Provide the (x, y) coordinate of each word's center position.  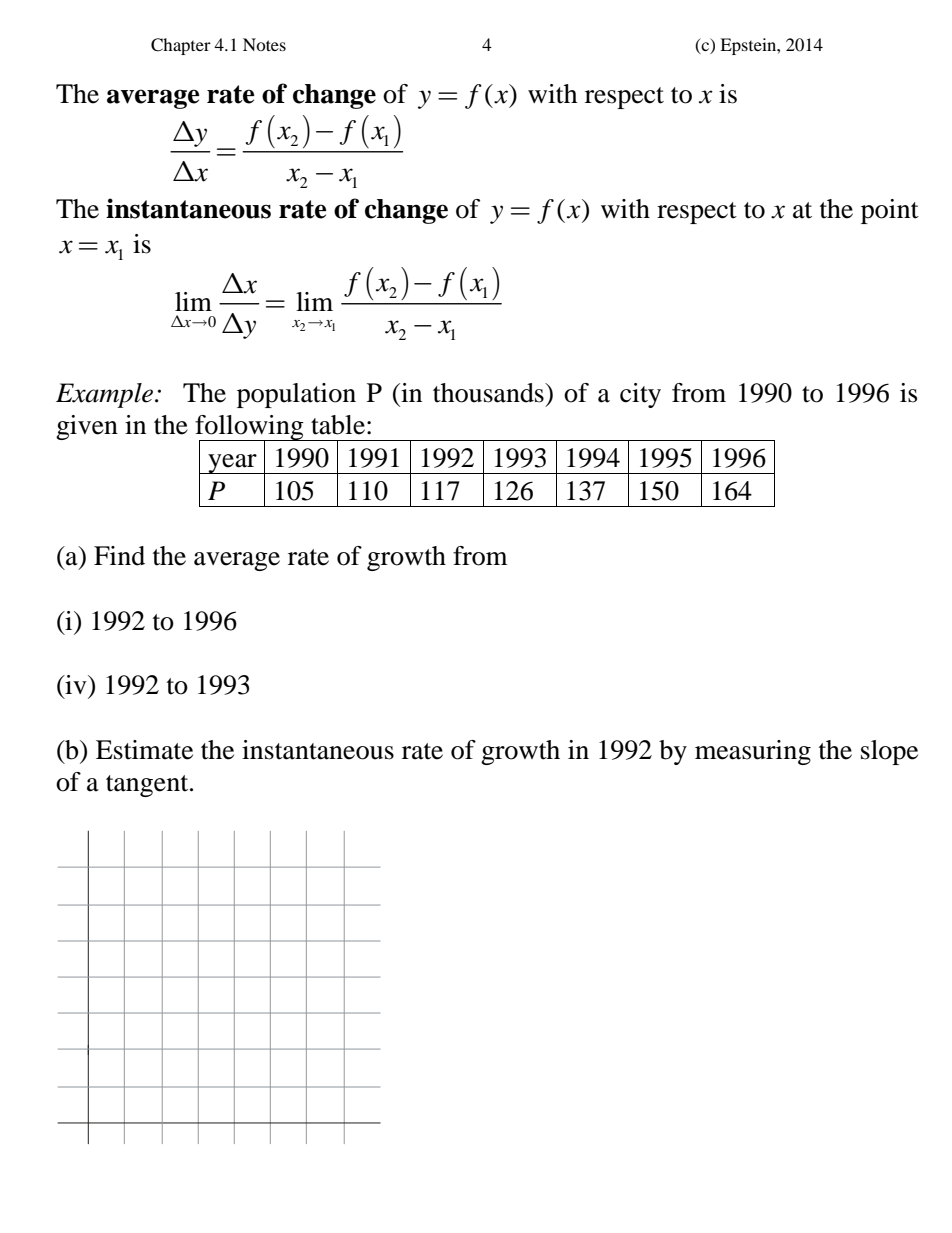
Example (106, 395)
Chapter (181, 46)
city (640, 395)
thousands (489, 393)
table (338, 425)
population (296, 395)
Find (119, 556)
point (890, 211)
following (250, 429)
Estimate (144, 750)
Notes (264, 44)
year (232, 464)
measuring (753, 752)
